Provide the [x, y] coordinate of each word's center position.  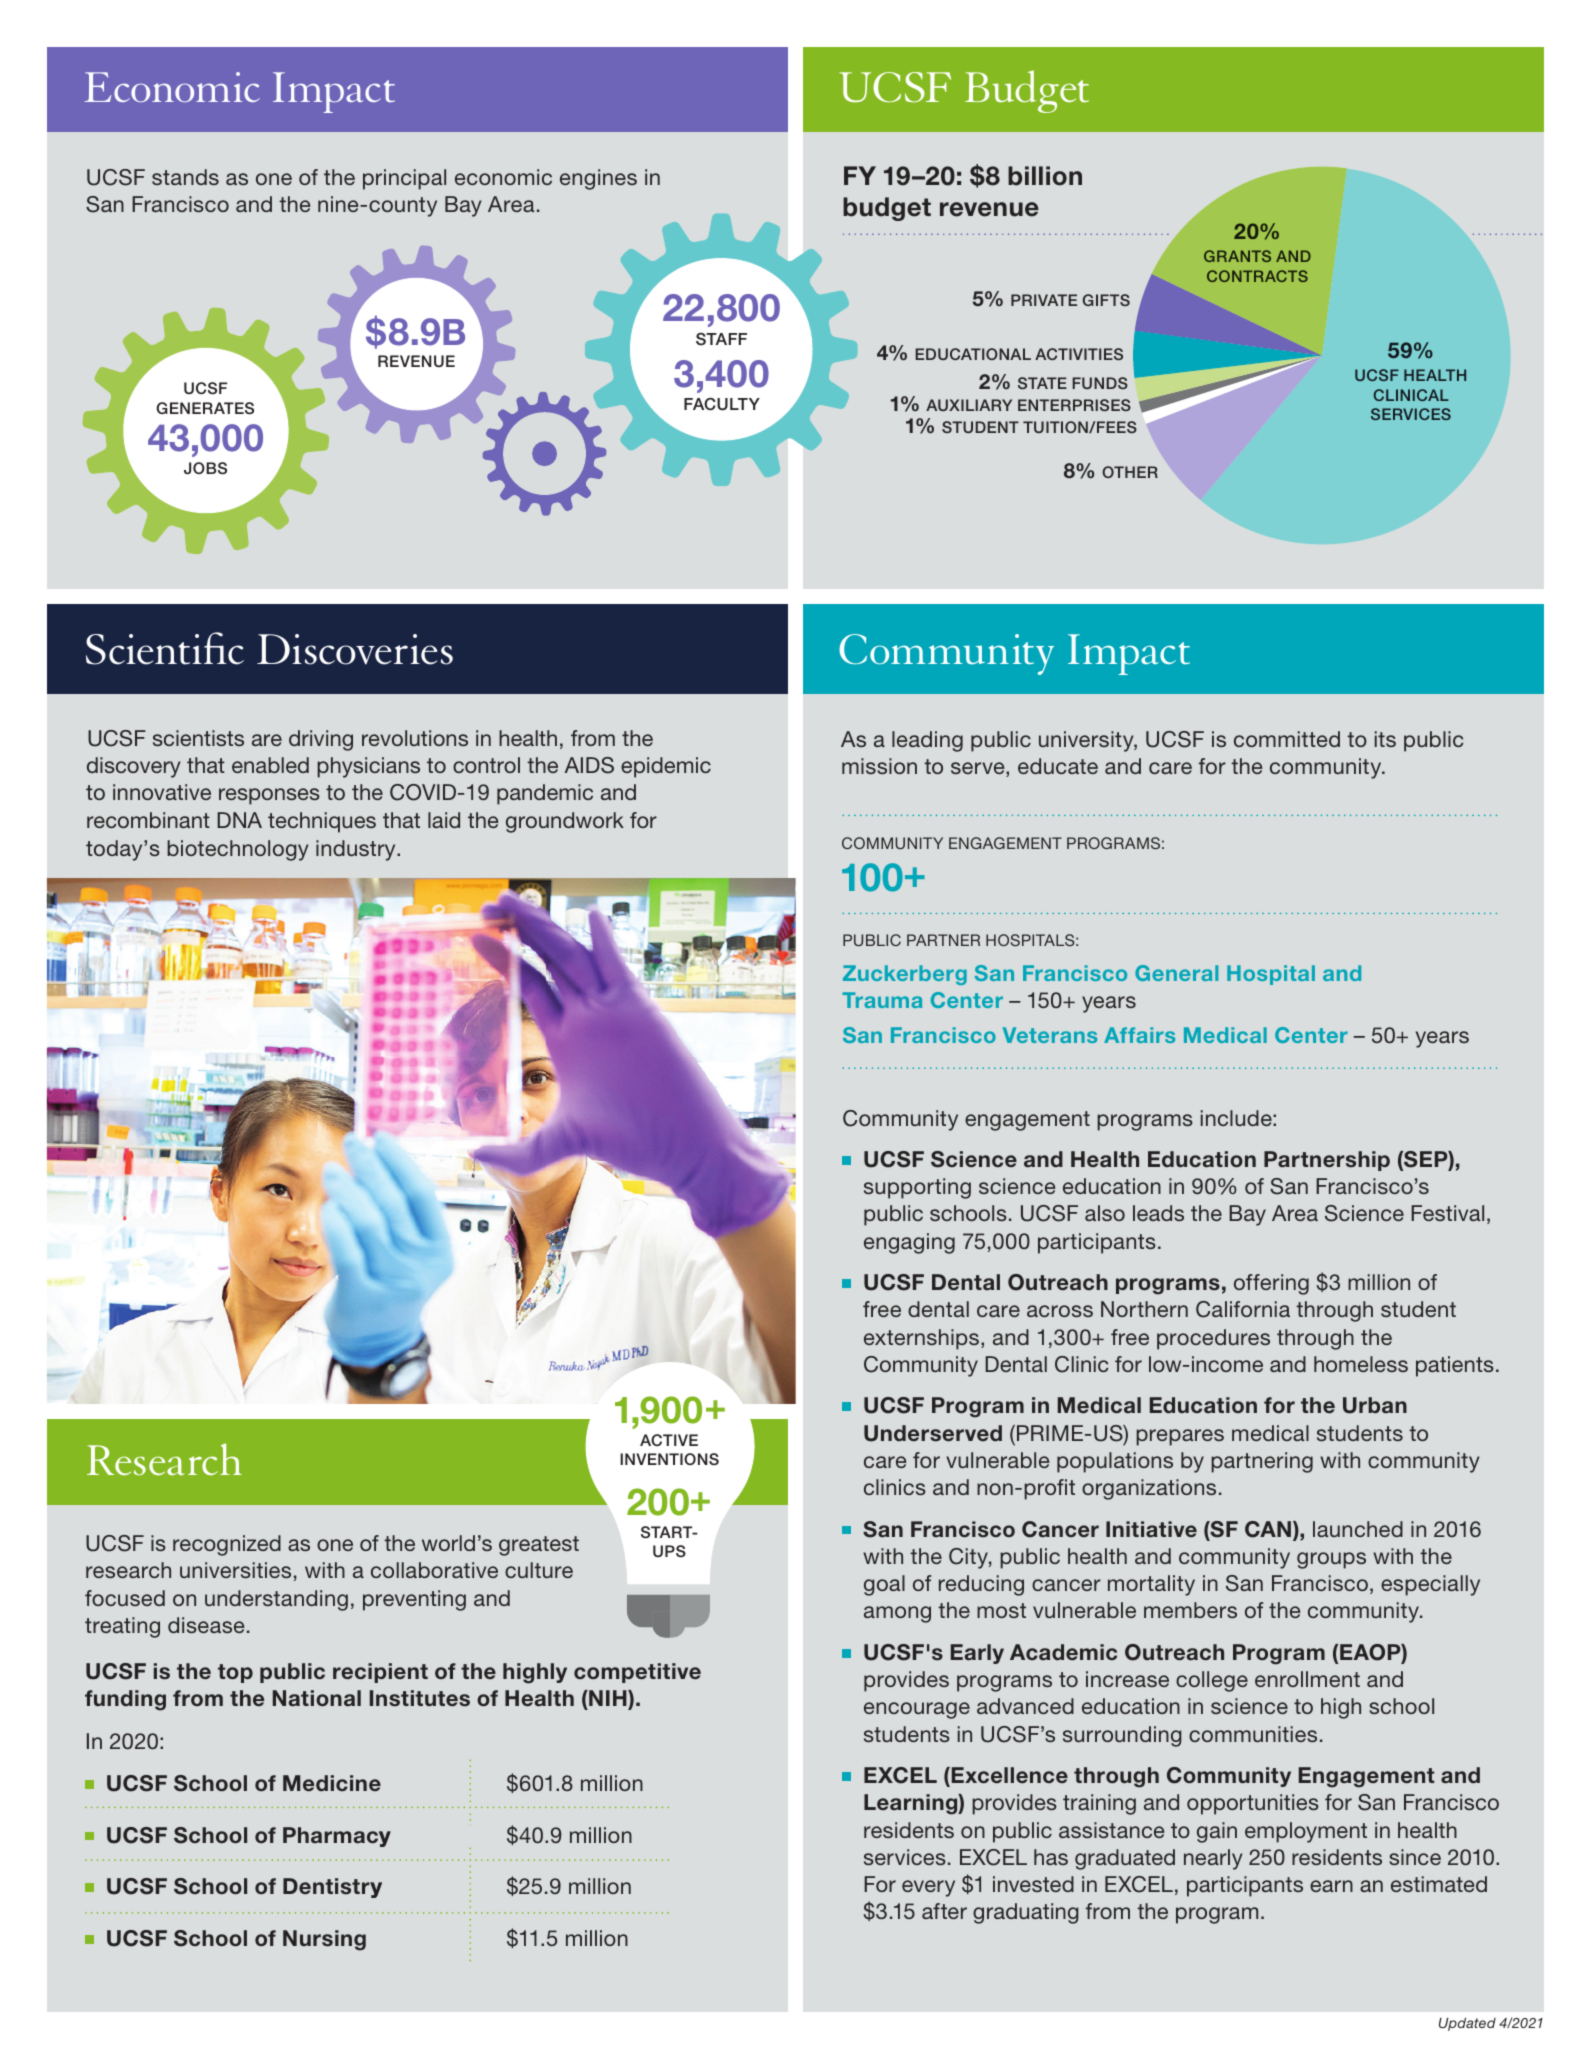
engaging [909, 1243]
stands [185, 177]
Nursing [324, 1940]
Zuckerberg [905, 975]
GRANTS [1237, 256]
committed [1287, 739]
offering [1271, 1284]
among [897, 1614]
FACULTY [722, 404]
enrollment [1307, 1679]
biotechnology [238, 850]
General [1176, 973]
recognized [227, 1545]
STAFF [721, 339]
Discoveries [355, 649]
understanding [276, 1600]
